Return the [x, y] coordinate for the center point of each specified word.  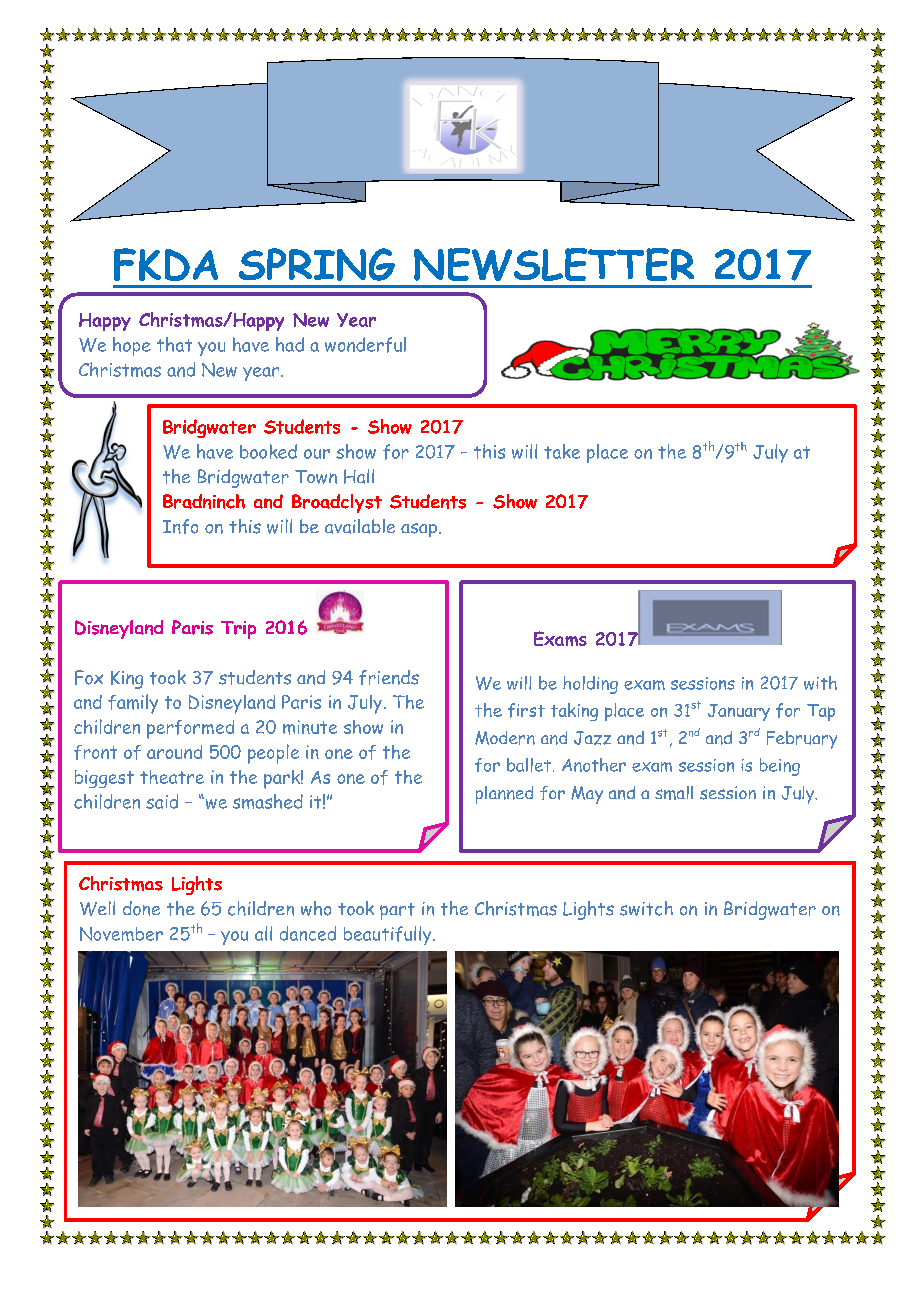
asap [419, 530]
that [174, 344]
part [397, 911]
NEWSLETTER [554, 264]
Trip [238, 630]
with [820, 683]
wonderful [365, 345]
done [141, 908]
